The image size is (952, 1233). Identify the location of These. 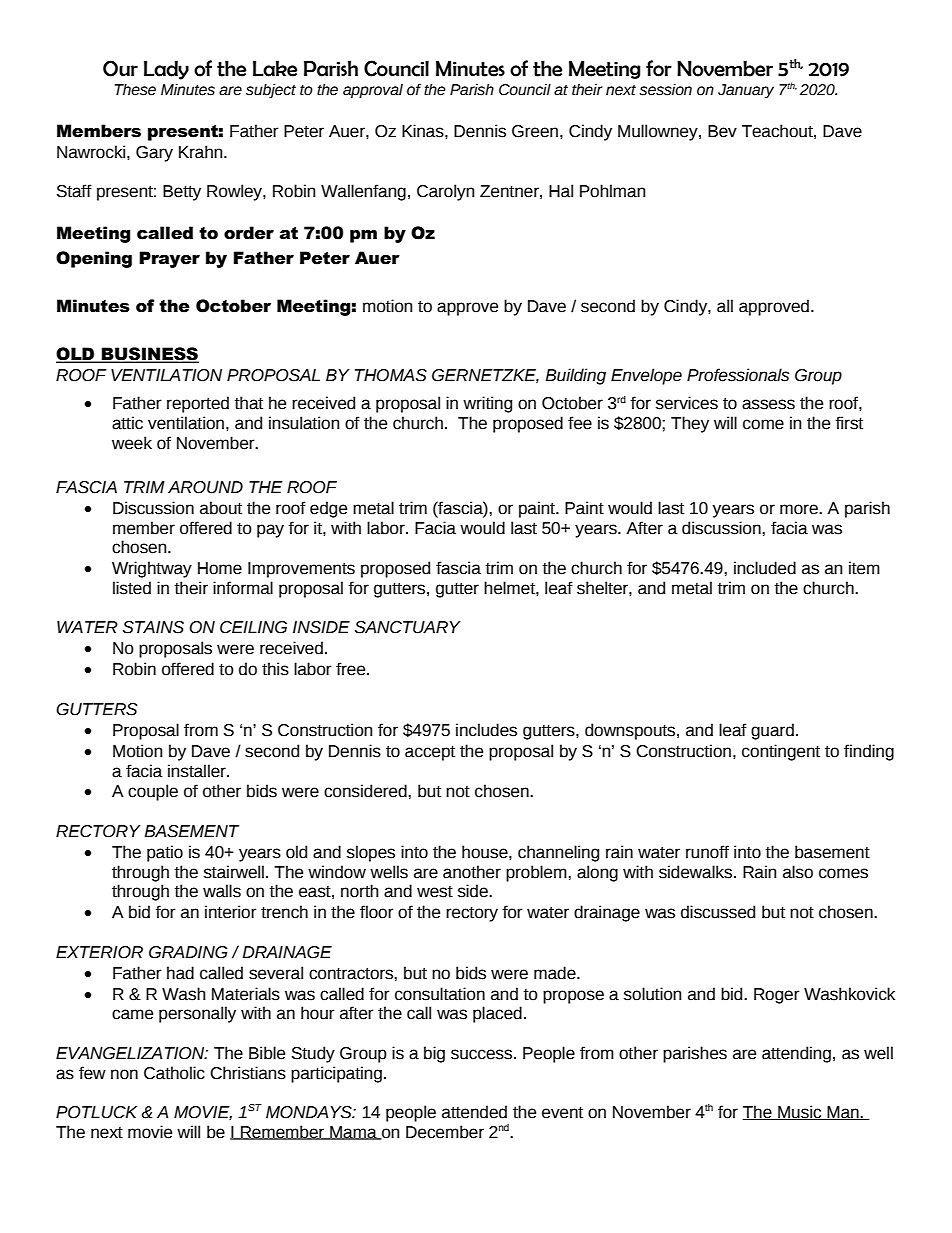
(135, 90).
